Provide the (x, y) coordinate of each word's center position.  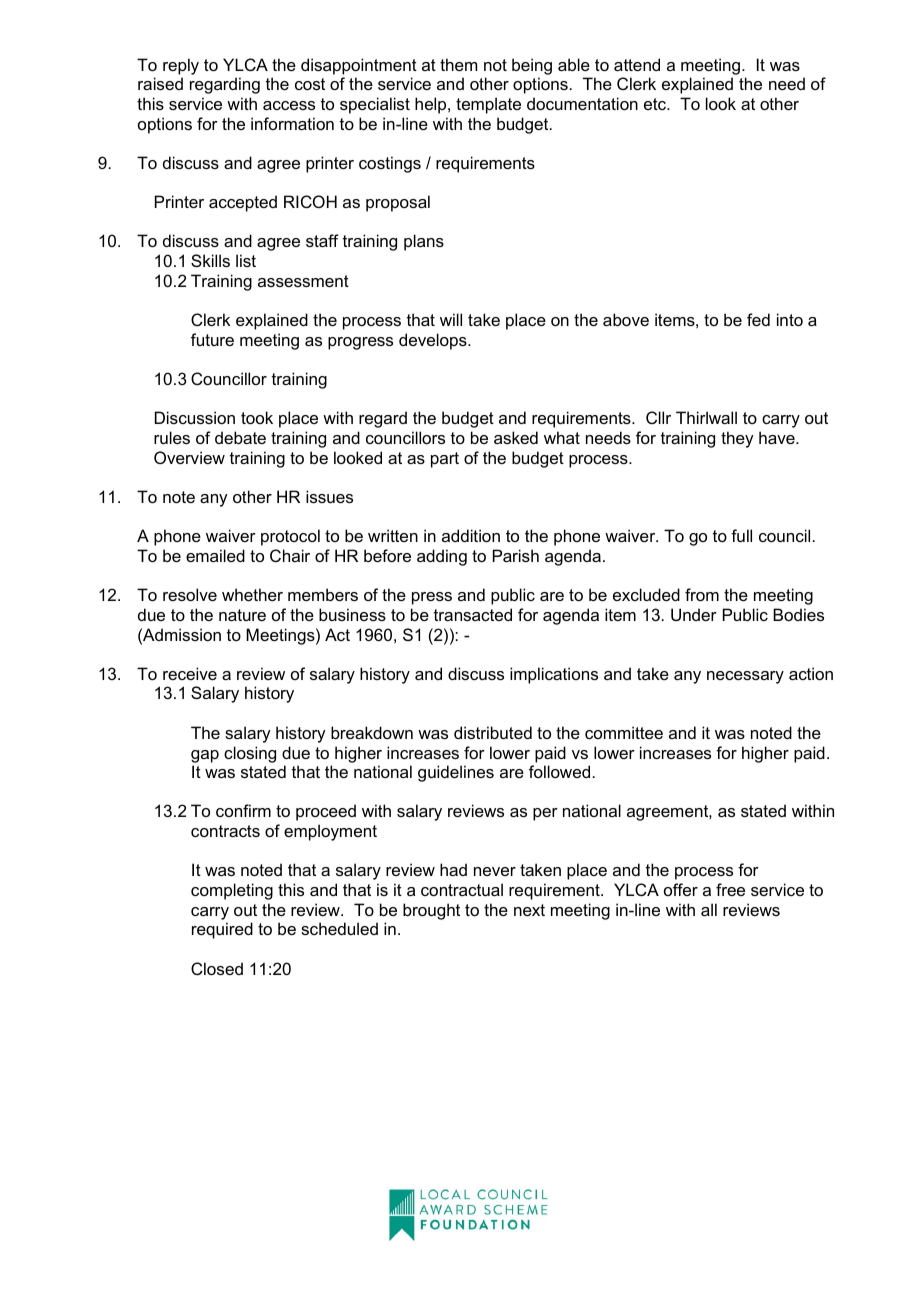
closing (250, 754)
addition (471, 535)
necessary (745, 677)
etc (656, 104)
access (289, 105)
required (222, 930)
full (741, 535)
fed (758, 319)
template (488, 105)
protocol (290, 537)
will (451, 319)
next (529, 910)
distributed (493, 732)
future (212, 339)
